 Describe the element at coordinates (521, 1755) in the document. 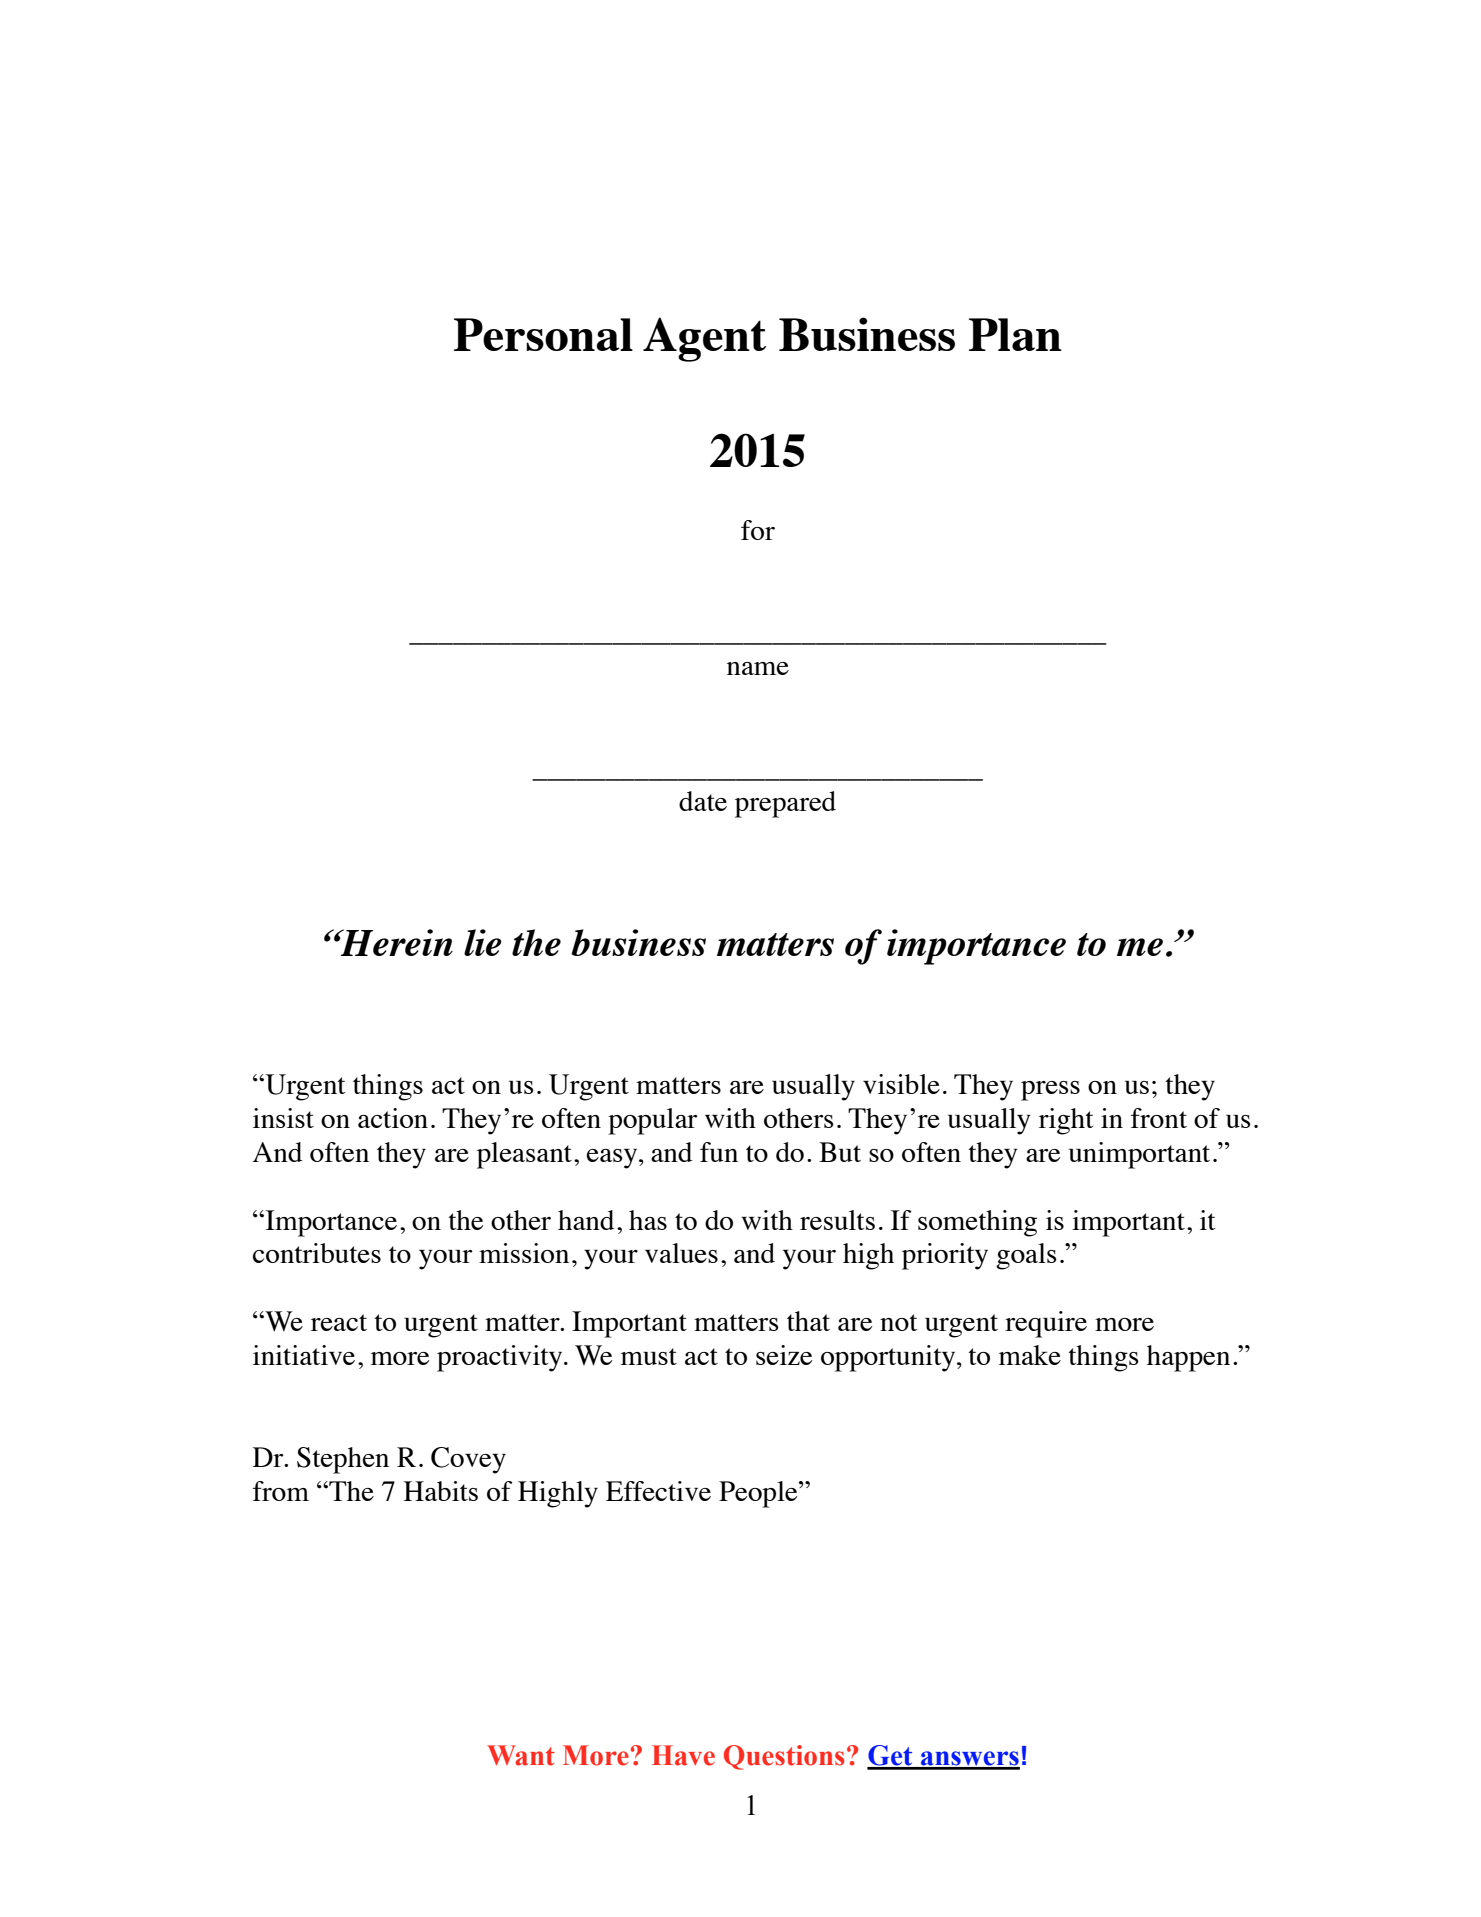

I see `Want` at that location.
